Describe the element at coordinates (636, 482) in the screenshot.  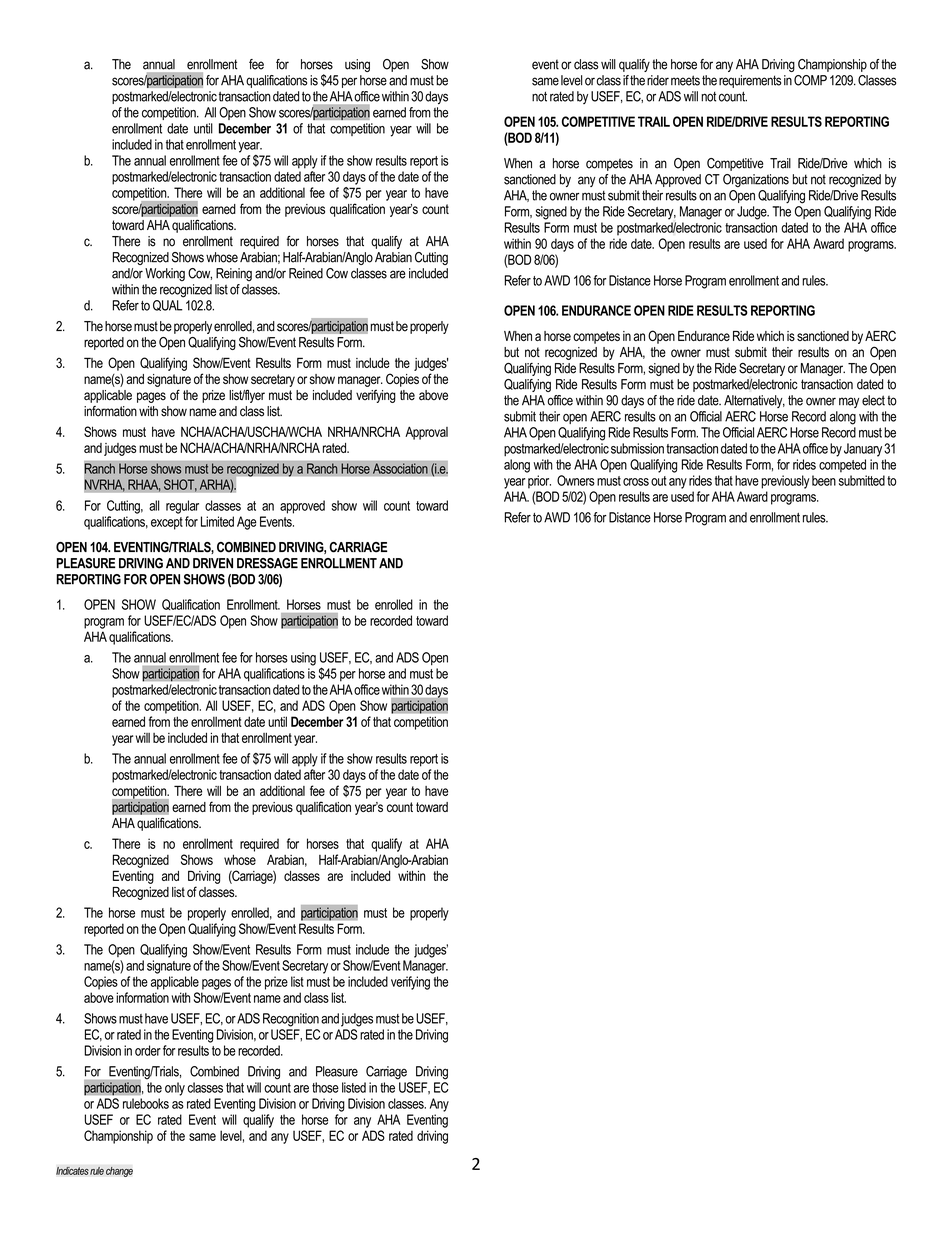
I see `cross` at that location.
